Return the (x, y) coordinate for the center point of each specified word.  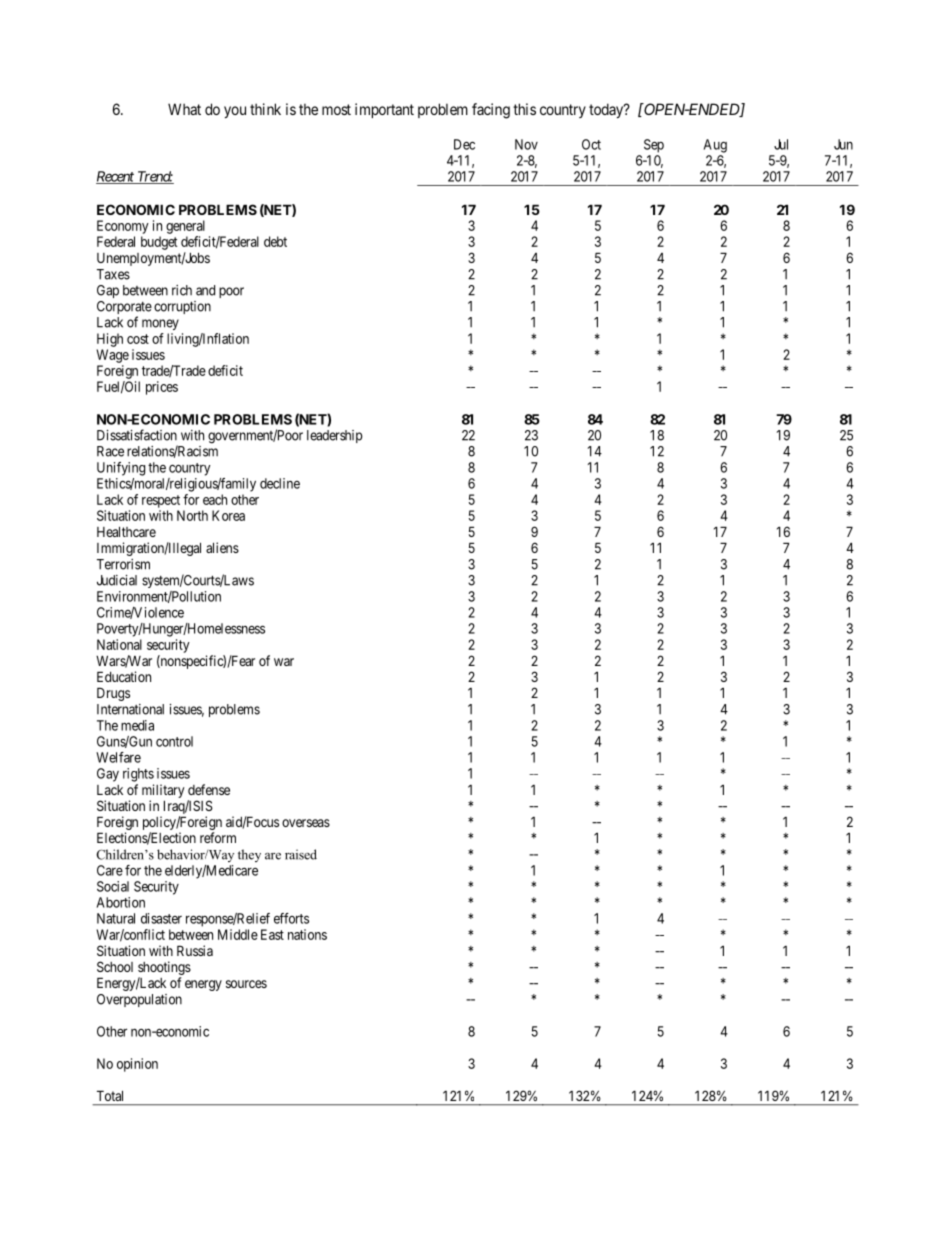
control (174, 741)
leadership (335, 436)
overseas (306, 823)
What (184, 109)
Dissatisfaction (137, 435)
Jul (781, 144)
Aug (715, 146)
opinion (137, 1065)
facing (491, 111)
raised (301, 854)
